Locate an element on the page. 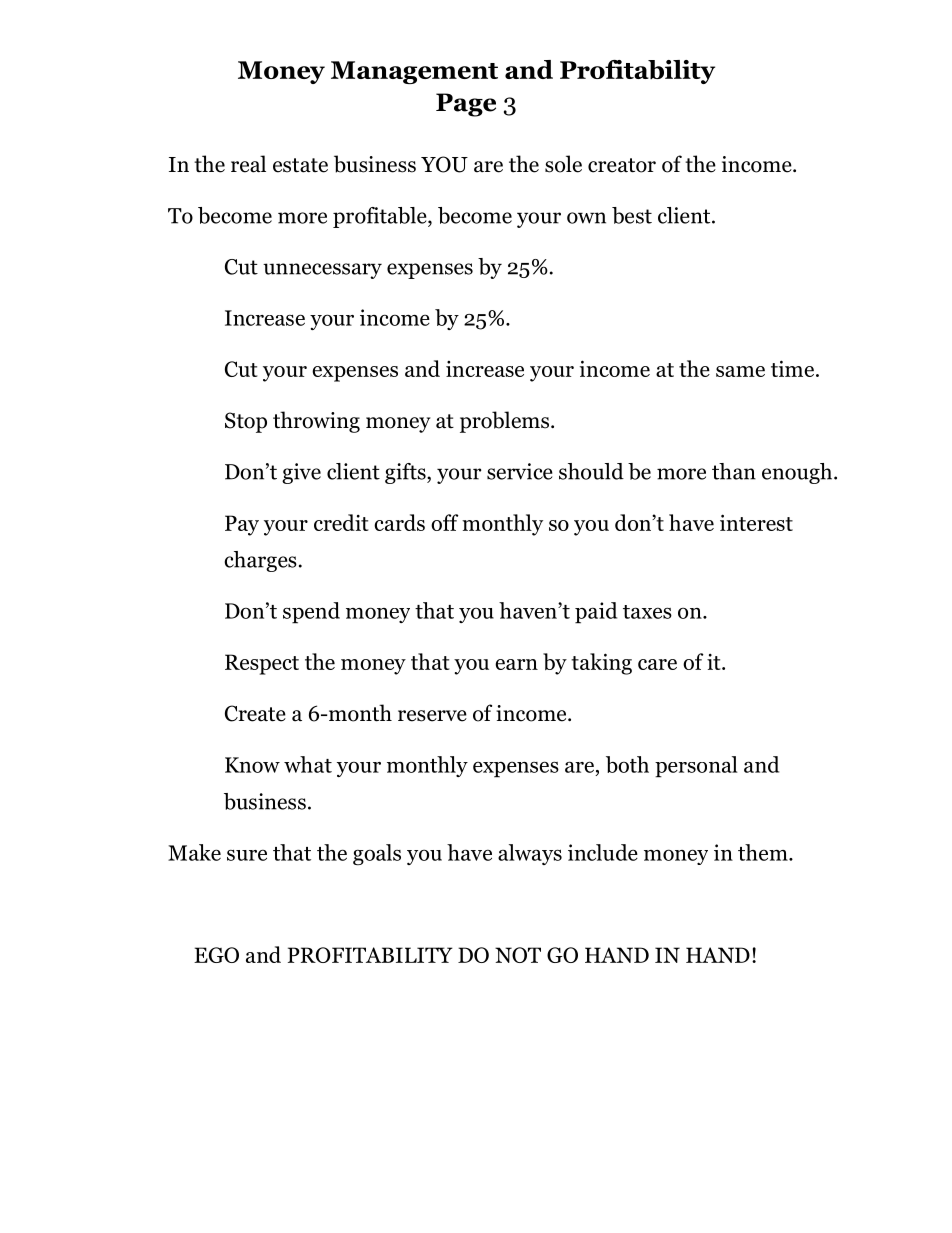 The image size is (952, 1233). NOT is located at coordinates (518, 955).
